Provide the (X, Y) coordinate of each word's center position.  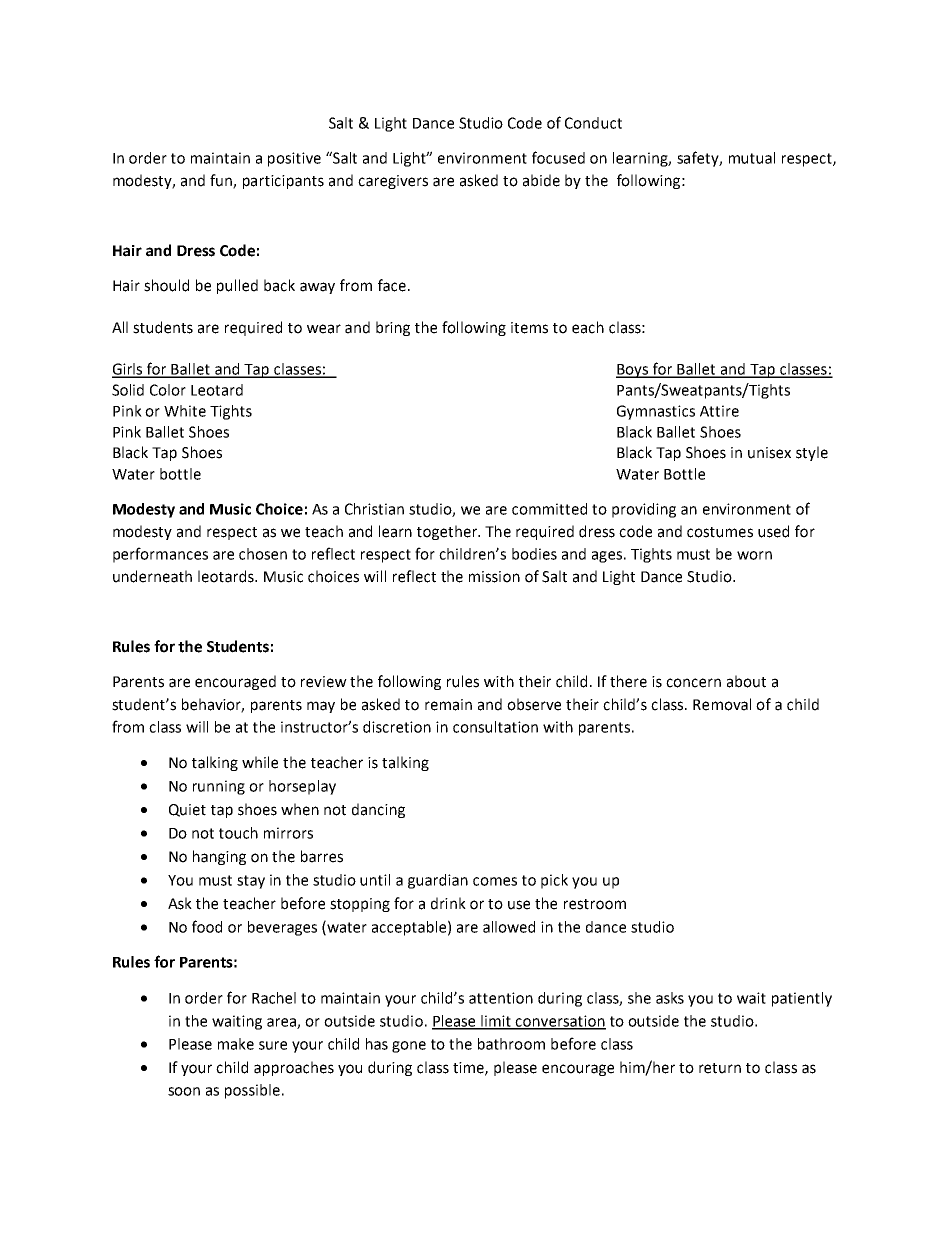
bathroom (511, 1044)
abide (541, 180)
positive (294, 159)
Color (168, 390)
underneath (152, 576)
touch (238, 833)
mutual (752, 158)
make (236, 1044)
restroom (595, 904)
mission (494, 577)
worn (754, 555)
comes (495, 881)
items (529, 328)
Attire (719, 411)
